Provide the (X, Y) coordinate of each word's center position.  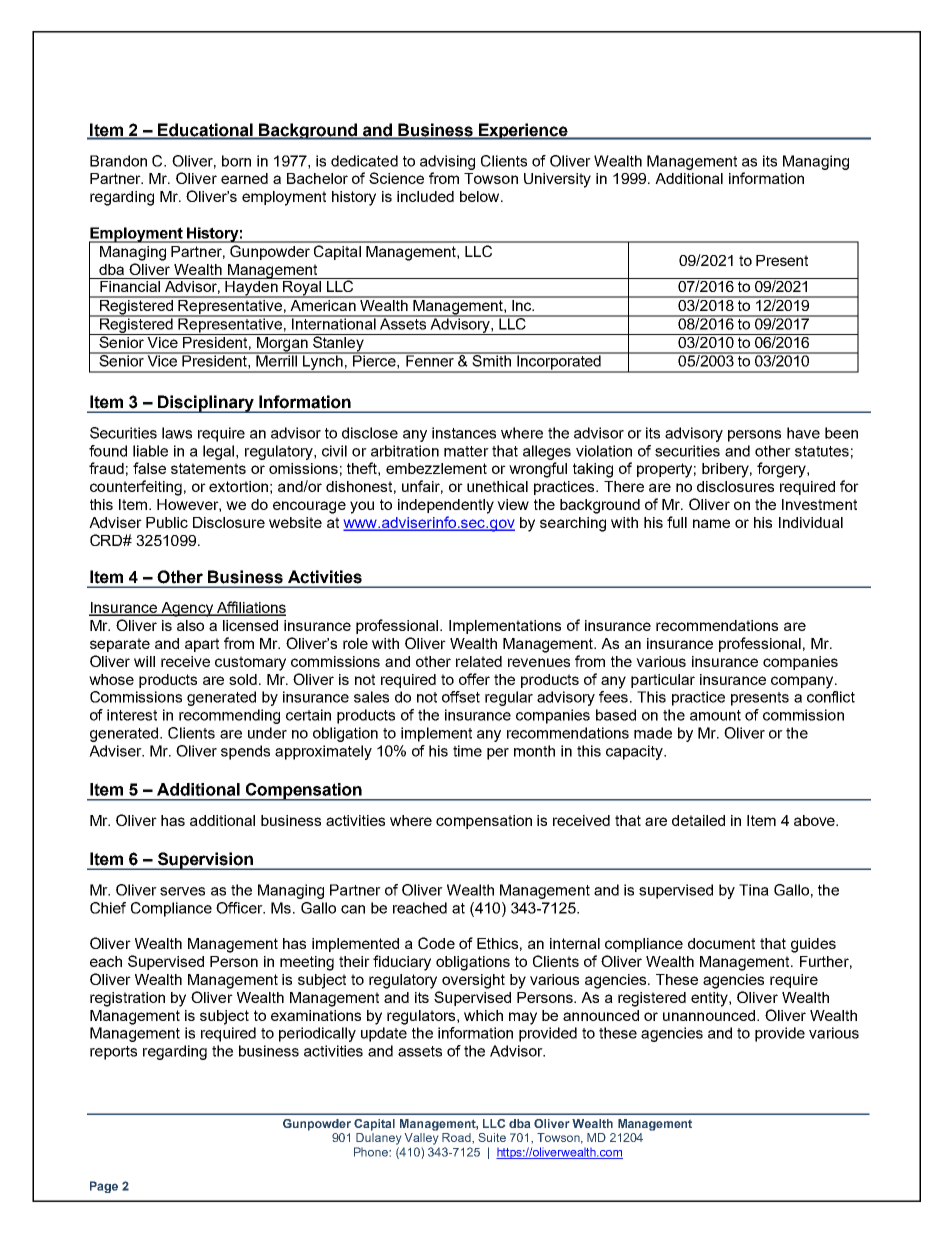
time (467, 751)
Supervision (206, 861)
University (557, 180)
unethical (497, 486)
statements (208, 468)
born (236, 161)
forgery (782, 470)
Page (104, 1187)
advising (447, 162)
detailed (698, 820)
